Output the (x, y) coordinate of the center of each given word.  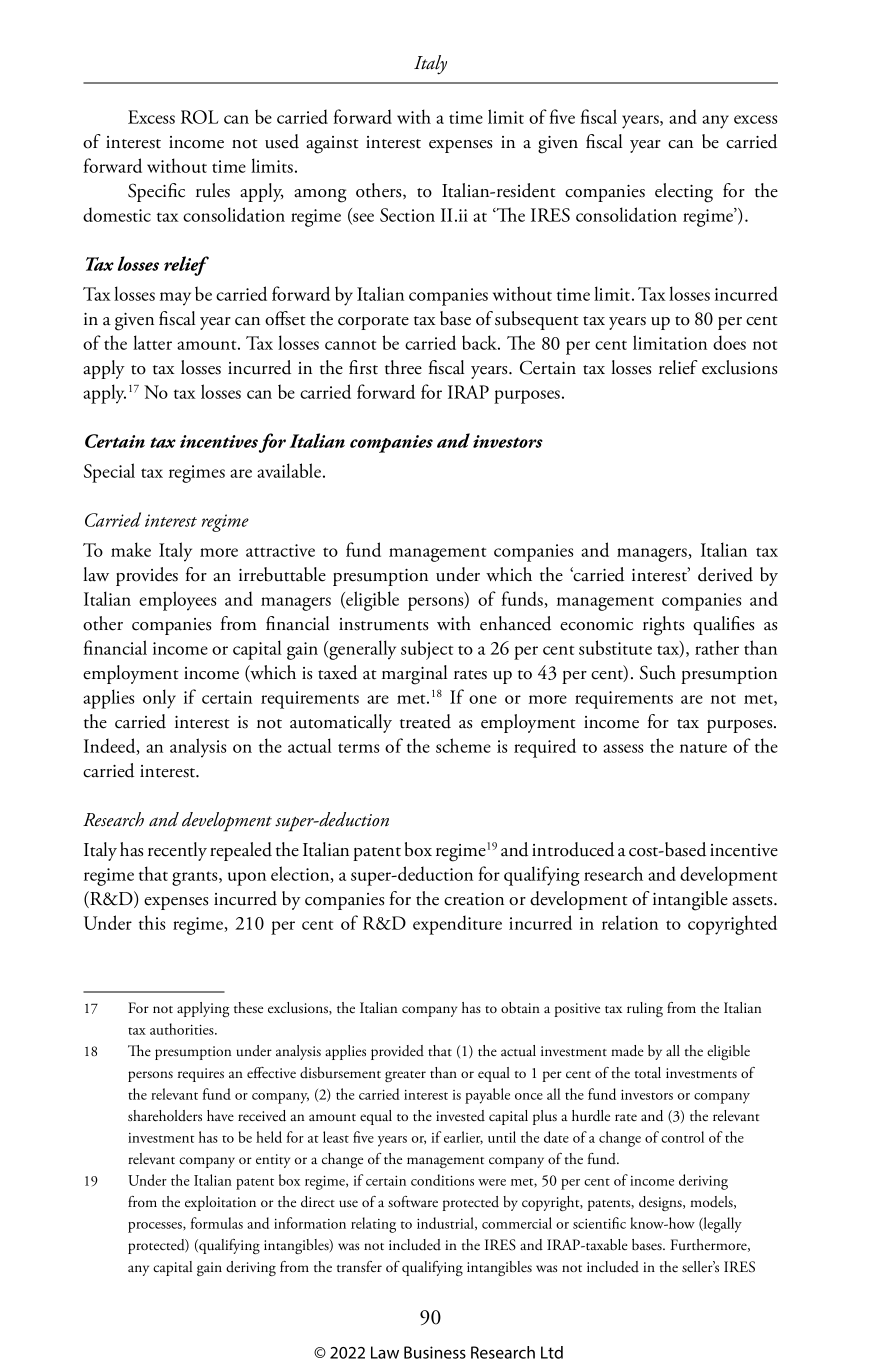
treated (425, 721)
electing (684, 193)
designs (661, 1203)
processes (156, 1227)
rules (213, 190)
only (159, 699)
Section (407, 215)
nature (703, 748)
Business (435, 1352)
